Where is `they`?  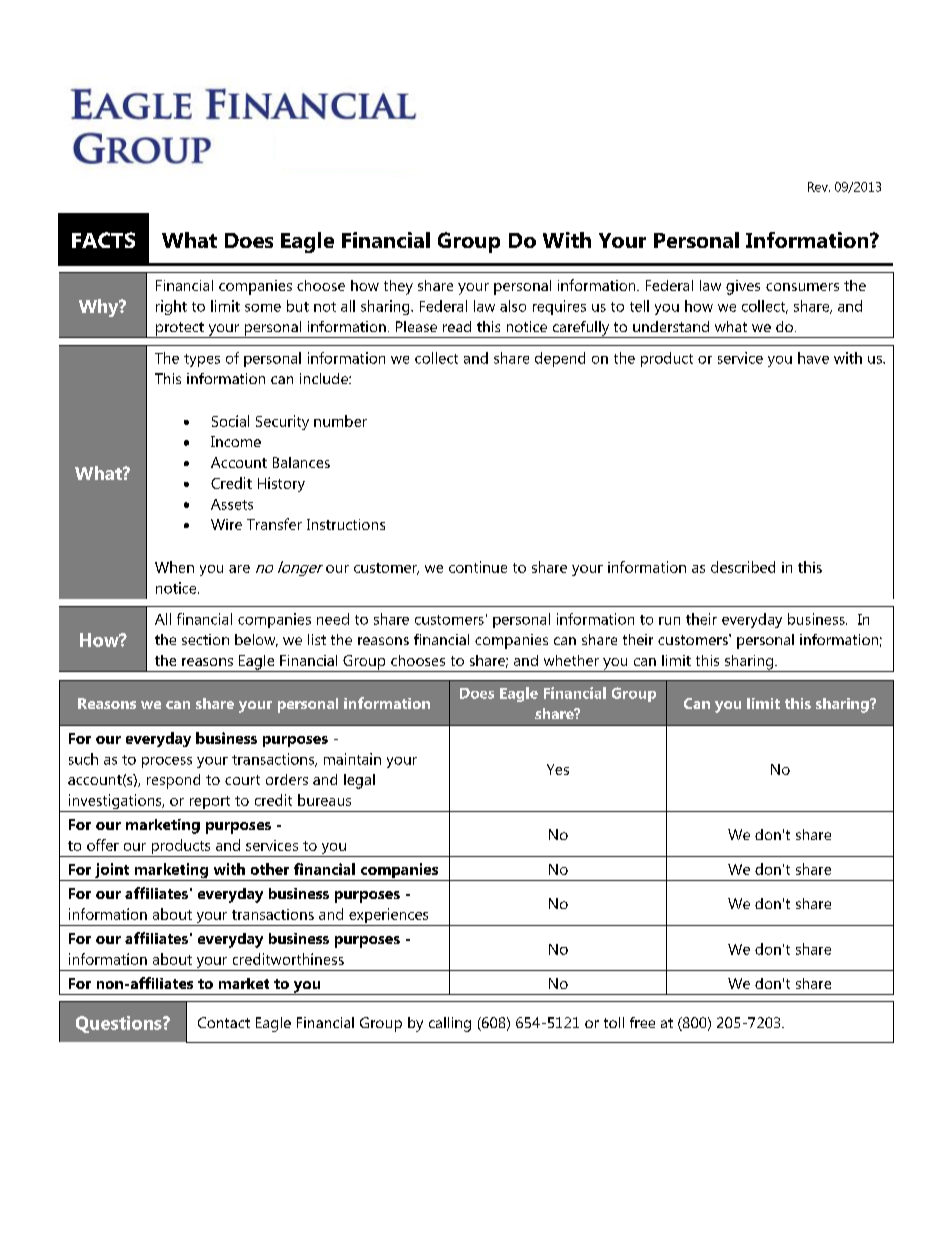 they is located at coordinates (398, 287).
